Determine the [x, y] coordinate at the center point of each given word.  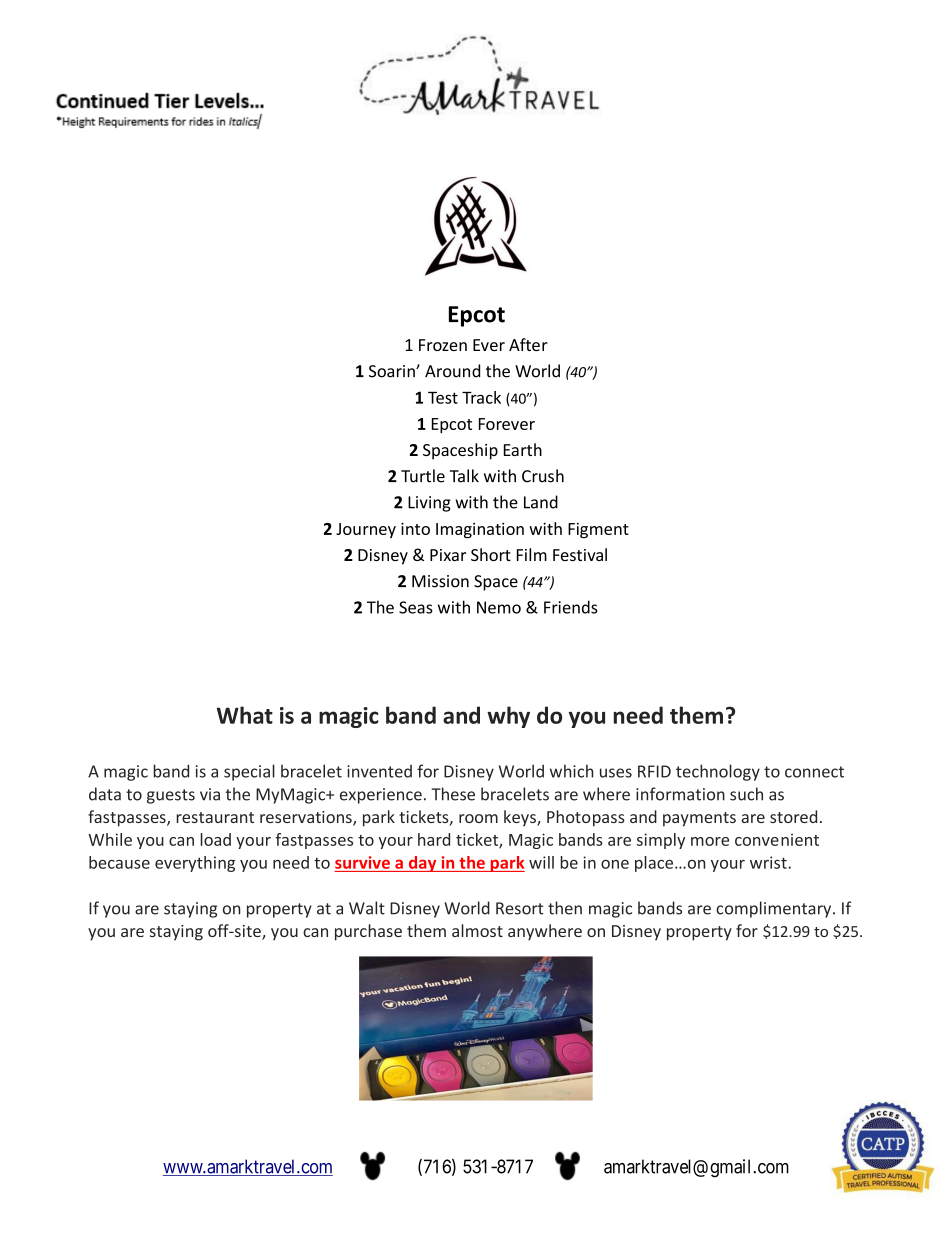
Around [452, 371]
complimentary [775, 909]
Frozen [443, 345]
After [528, 344]
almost [477, 930]
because [119, 862]
